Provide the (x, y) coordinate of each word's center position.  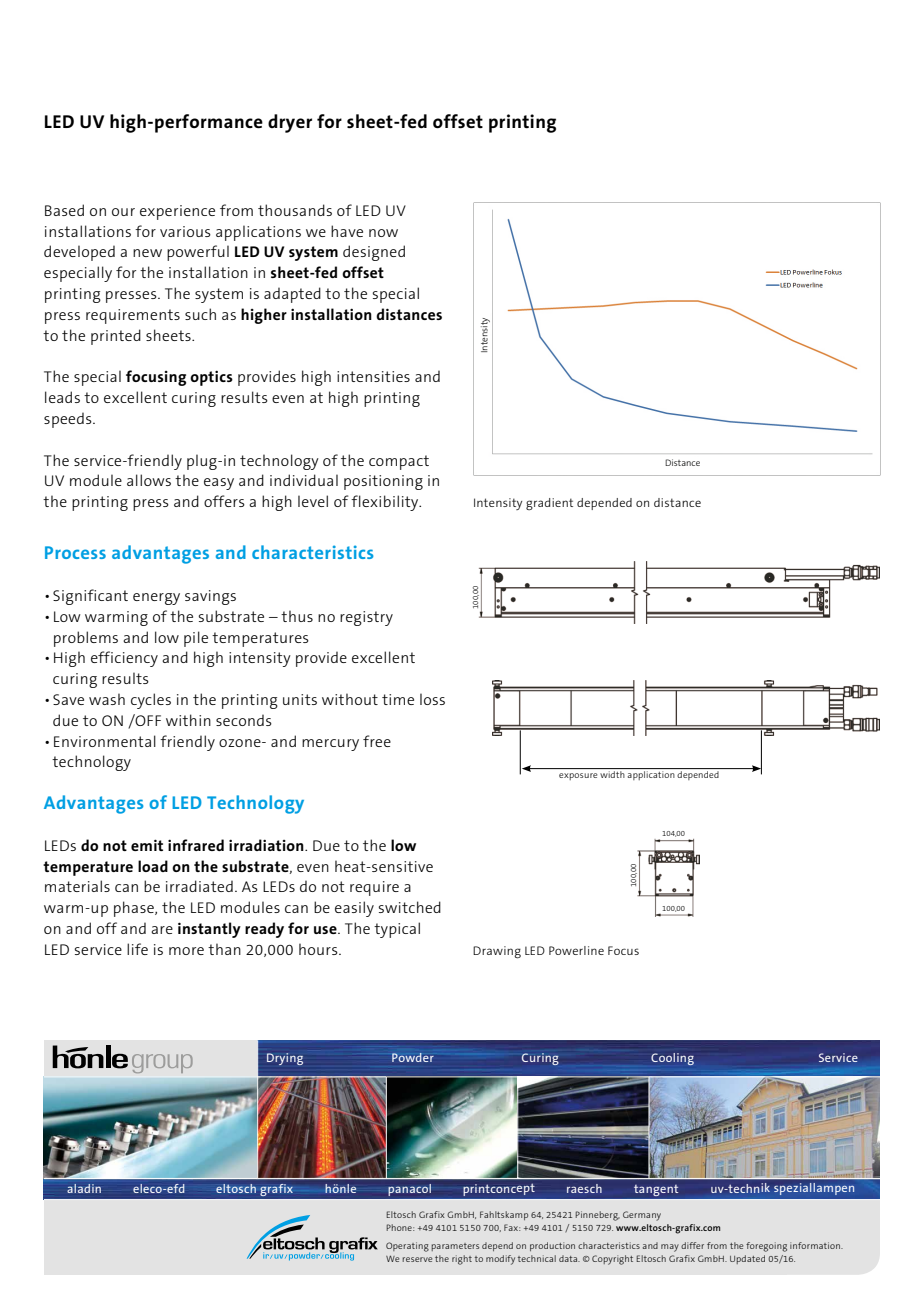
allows (149, 480)
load (153, 866)
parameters (455, 1247)
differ (692, 1245)
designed (374, 253)
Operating (407, 1247)
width (612, 774)
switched (410, 907)
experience (177, 212)
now (383, 233)
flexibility (386, 503)
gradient (549, 504)
